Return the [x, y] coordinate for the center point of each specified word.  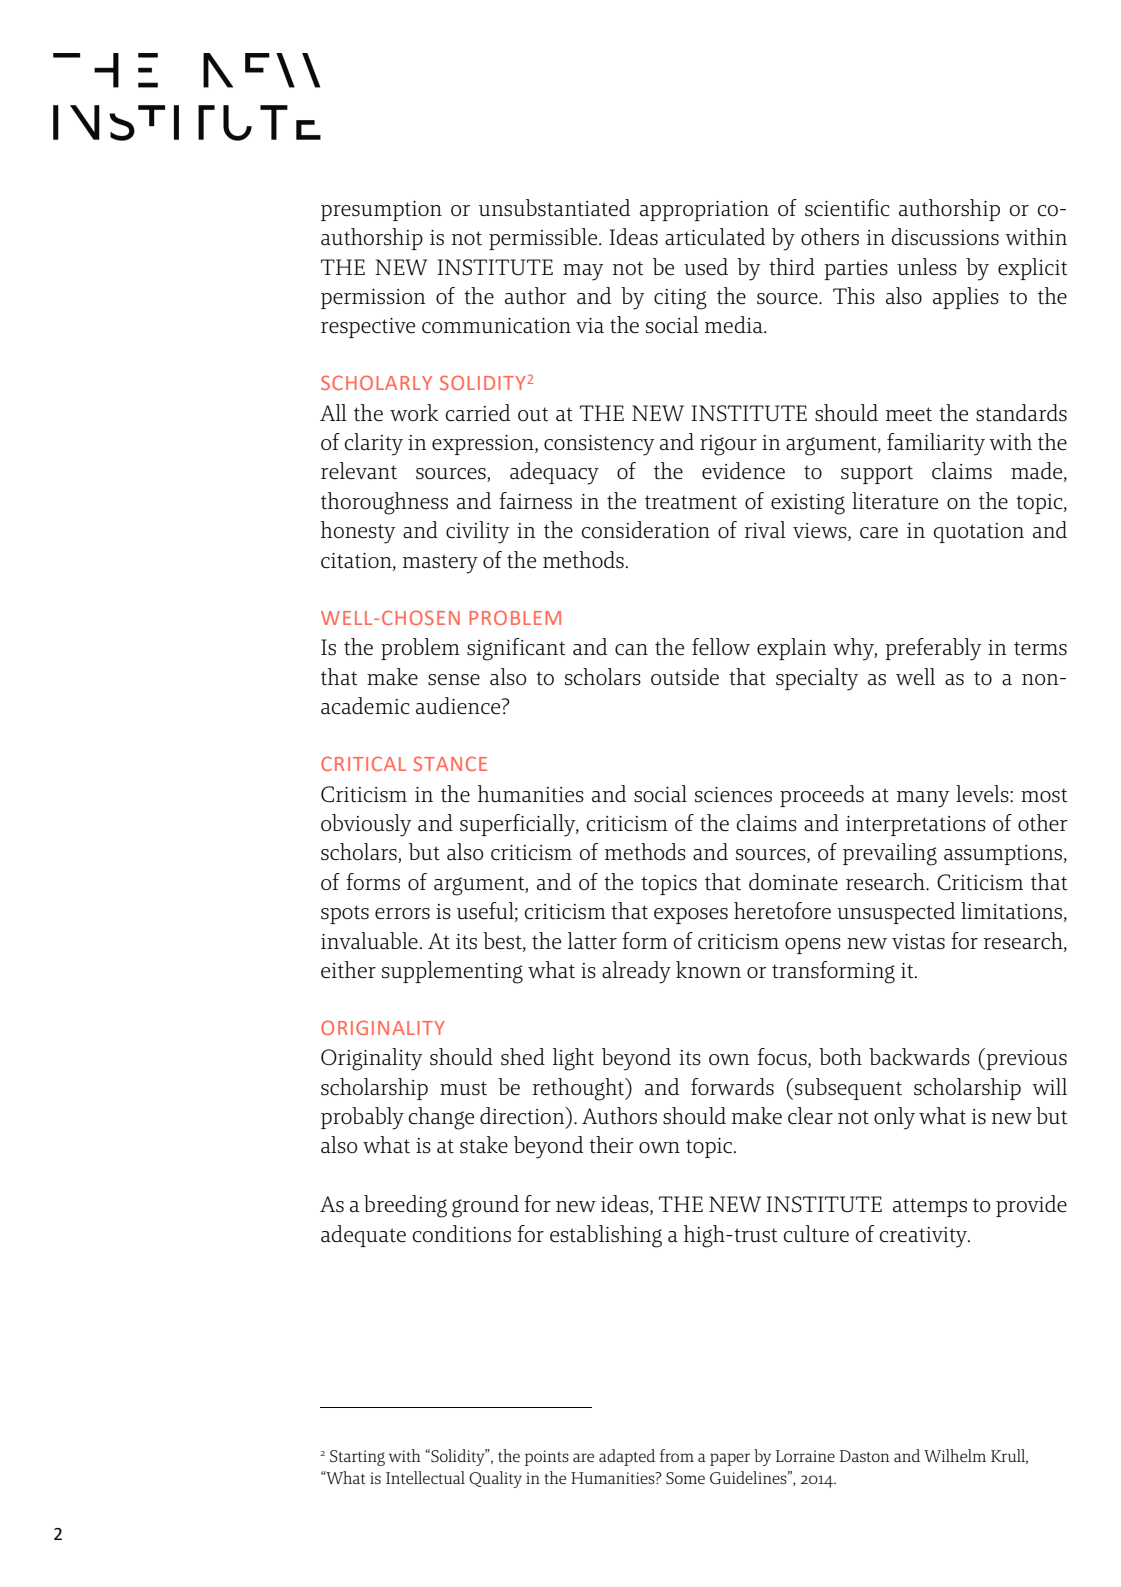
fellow [721, 647]
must [463, 1088]
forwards [732, 1087]
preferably [933, 649]
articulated [715, 237]
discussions [945, 237]
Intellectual [425, 1477]
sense [454, 680]
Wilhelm [955, 1455]
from [677, 1455]
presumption [381, 211]
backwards [919, 1057]
